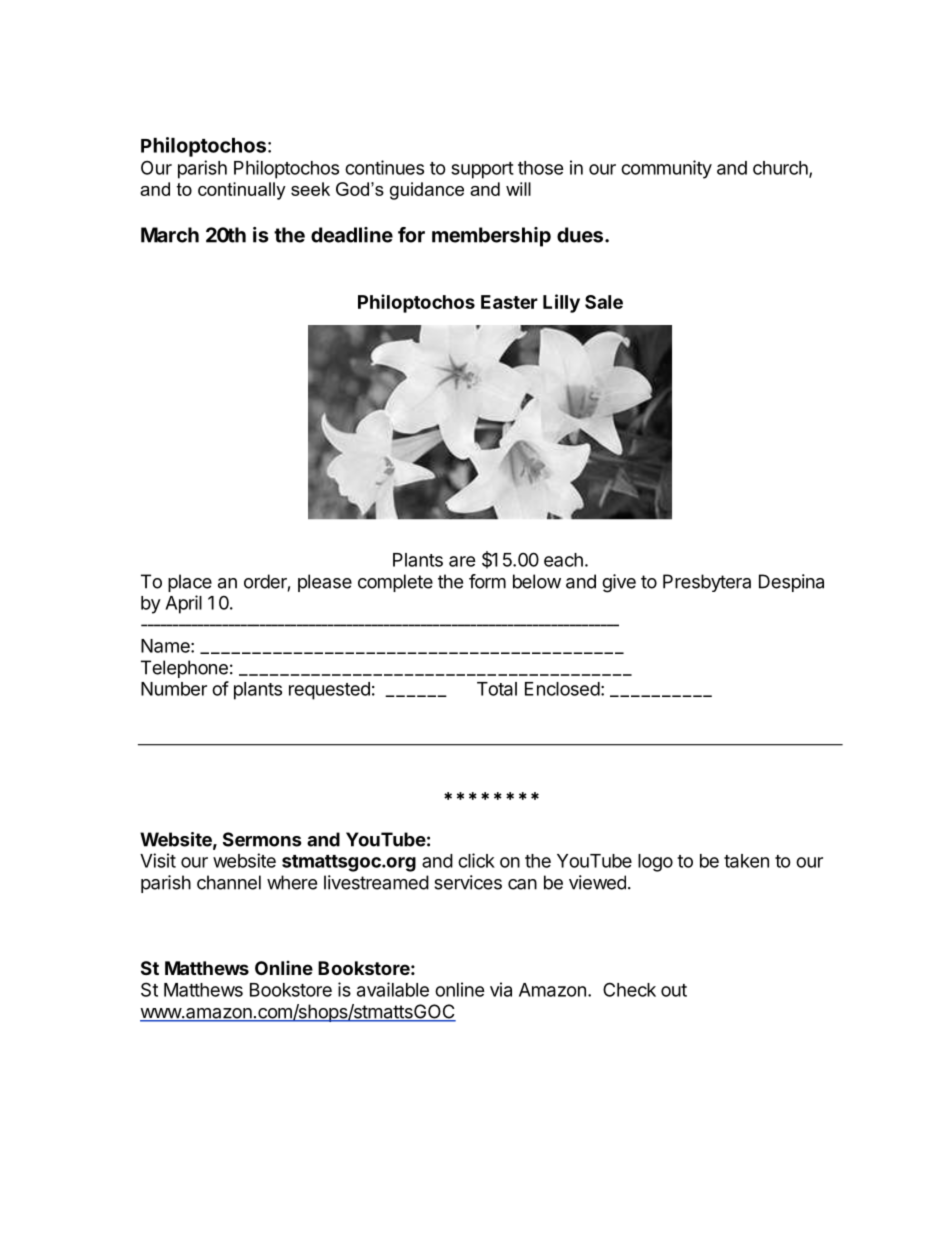  Describe the element at coordinates (509, 302) in the document. I see `Easter` at that location.
